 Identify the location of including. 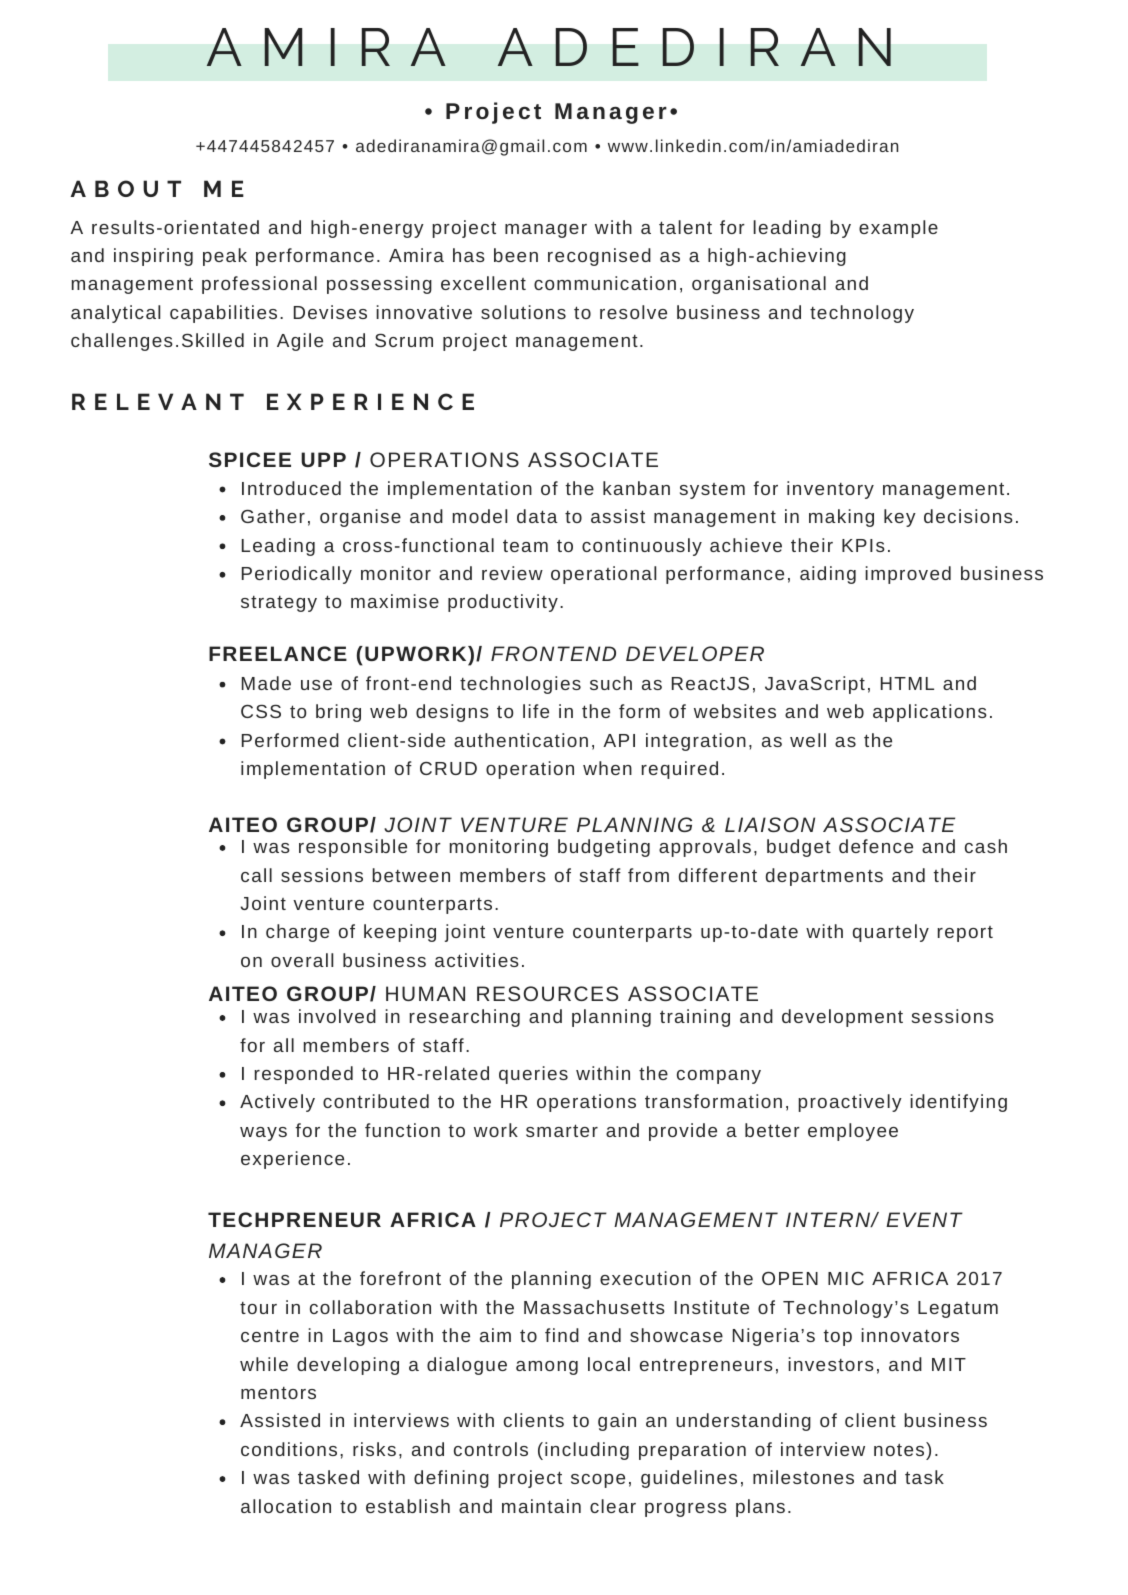
(587, 1451).
